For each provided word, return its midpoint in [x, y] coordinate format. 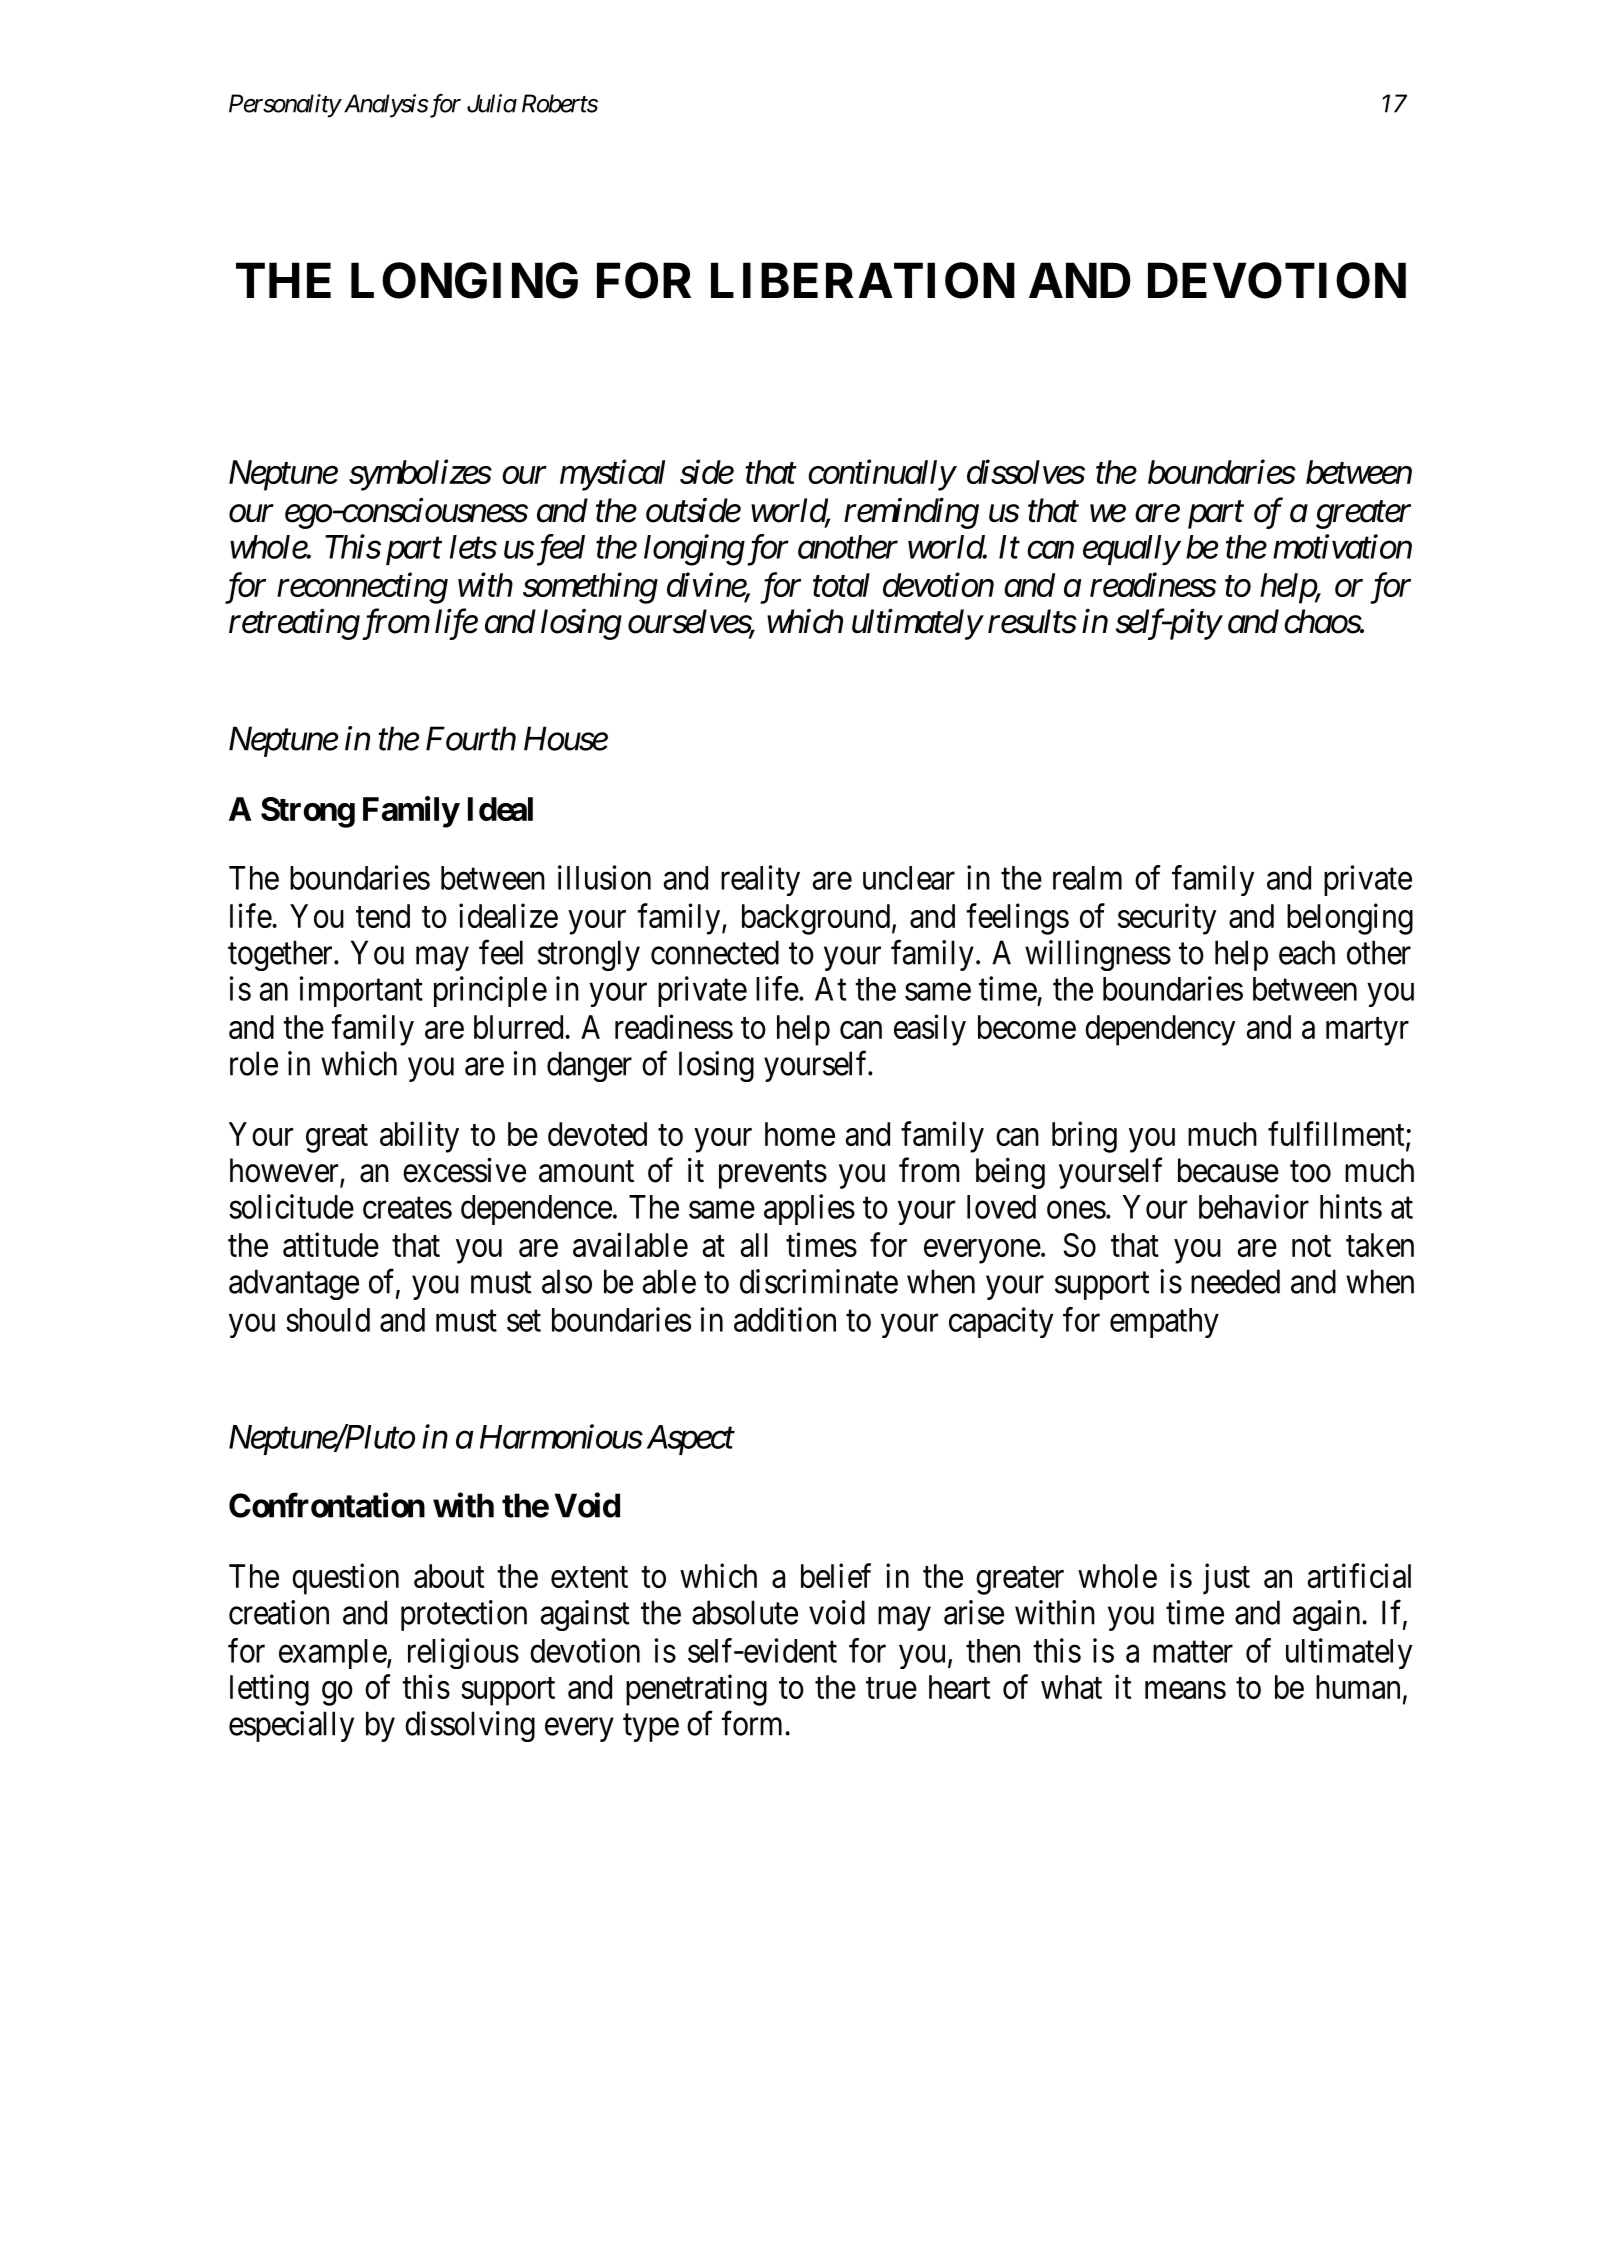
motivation [1342, 547]
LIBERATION [863, 280]
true [891, 1688]
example [333, 1654]
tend [383, 916]
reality [760, 880]
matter [1193, 1652]
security [1167, 919]
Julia [492, 103]
